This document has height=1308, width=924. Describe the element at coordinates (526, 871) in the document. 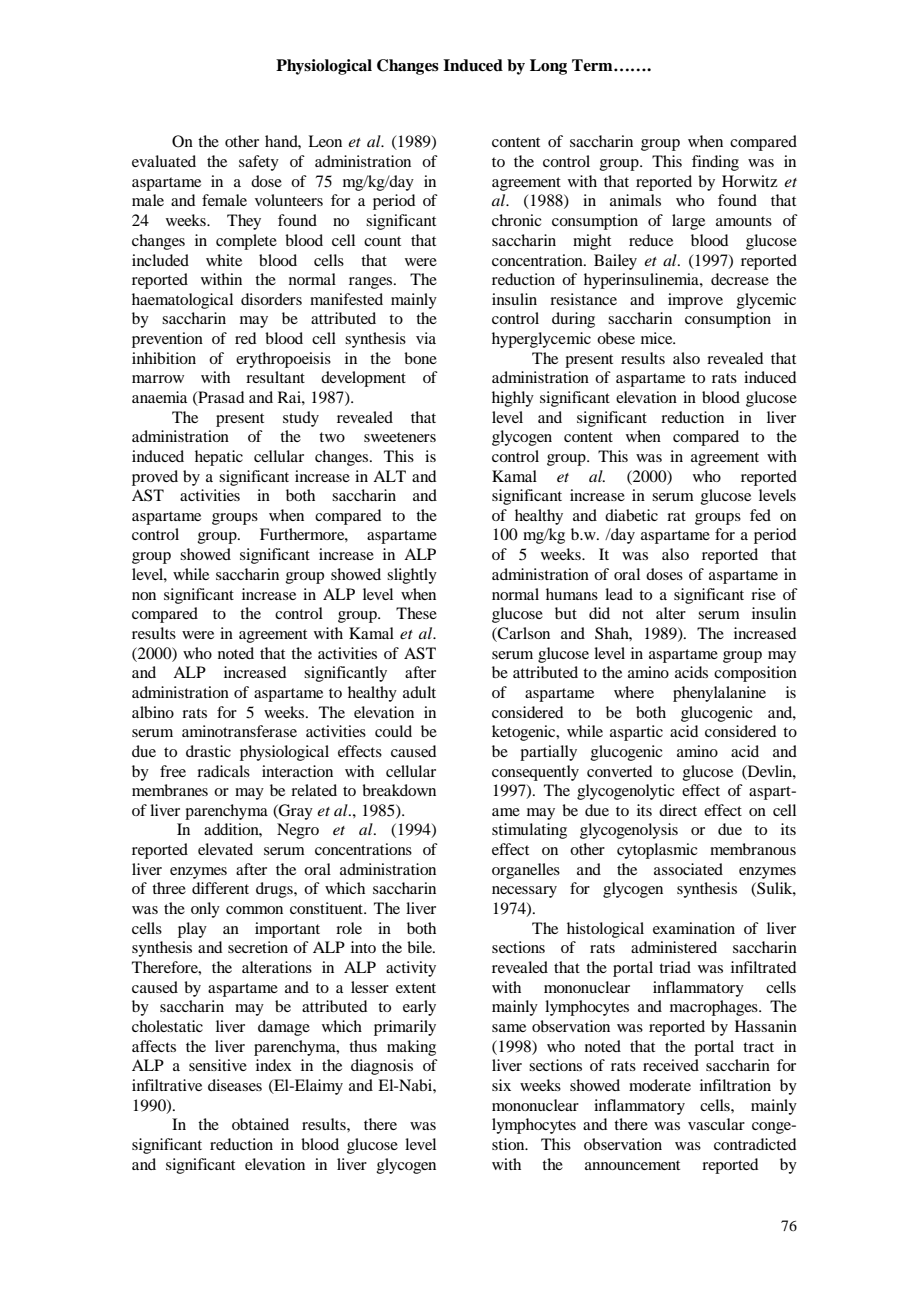

I see `organelles` at that location.
